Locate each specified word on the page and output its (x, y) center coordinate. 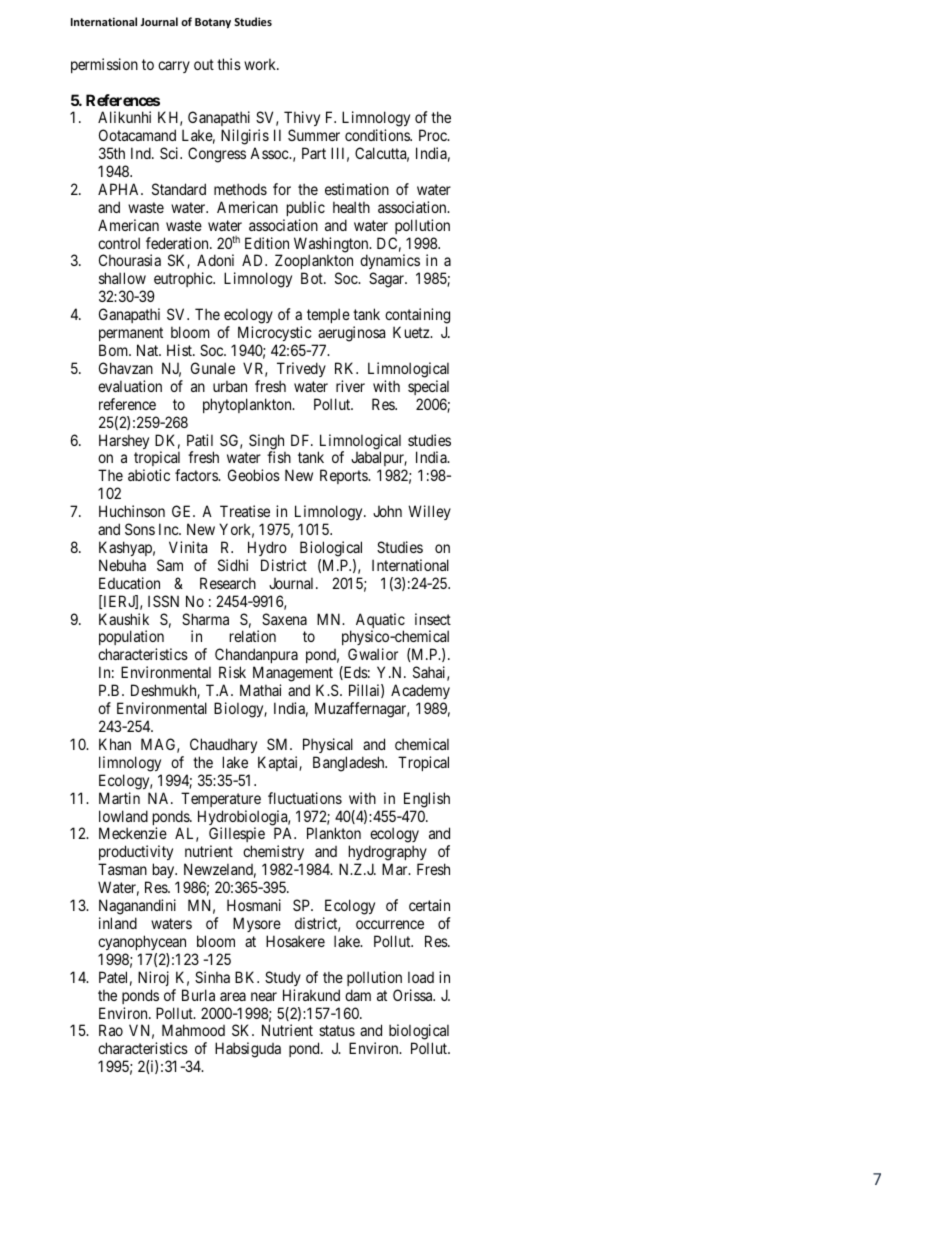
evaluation (130, 386)
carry (174, 67)
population (131, 639)
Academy (420, 693)
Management (294, 675)
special (428, 387)
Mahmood (193, 1030)
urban (230, 386)
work (261, 64)
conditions (378, 135)
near (264, 996)
